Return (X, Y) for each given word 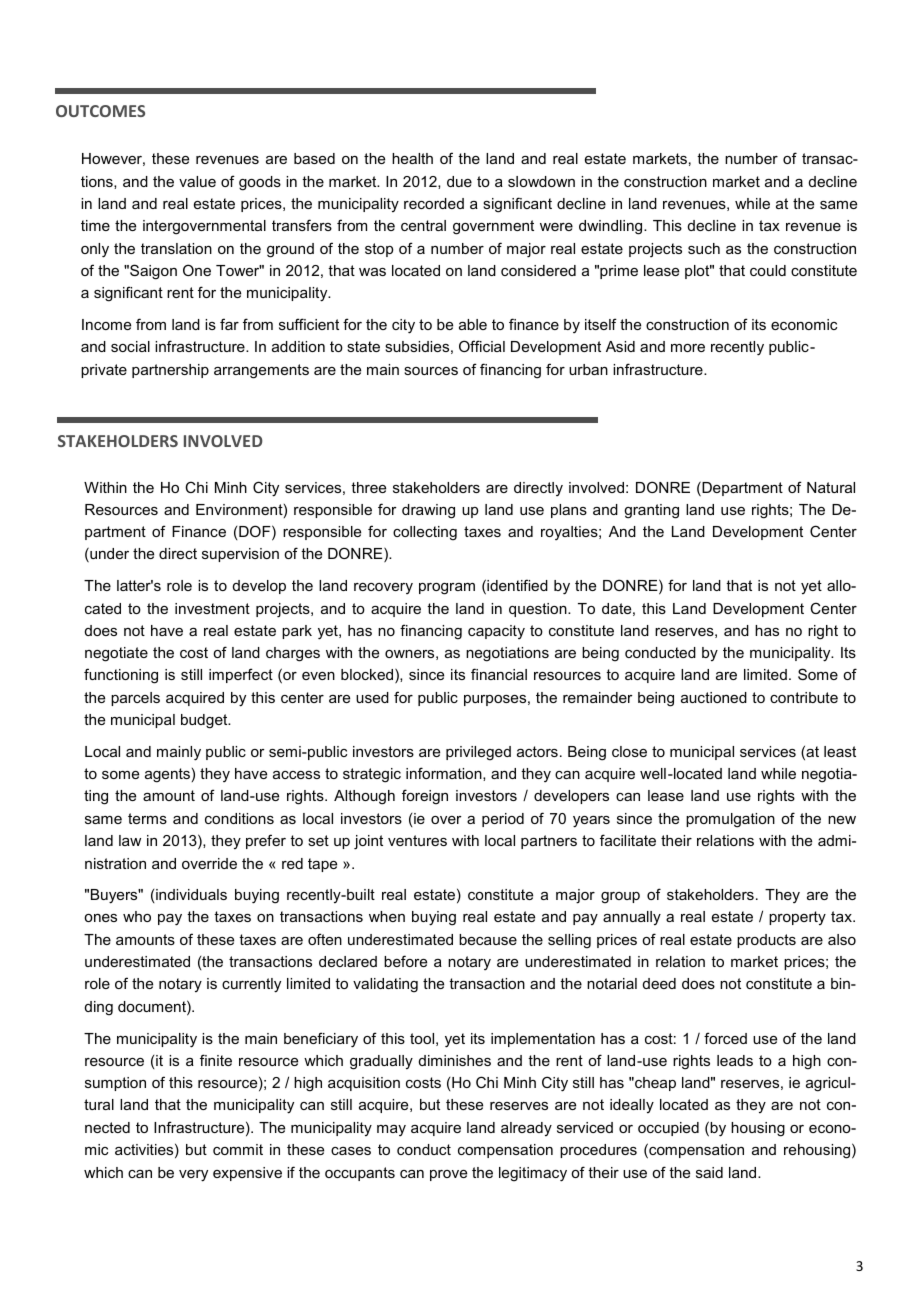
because (488, 939)
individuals (191, 894)
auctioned (714, 697)
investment (212, 608)
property (797, 918)
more (688, 348)
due (459, 181)
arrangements (261, 371)
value (197, 181)
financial (499, 674)
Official (482, 346)
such (704, 248)
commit (238, 1149)
